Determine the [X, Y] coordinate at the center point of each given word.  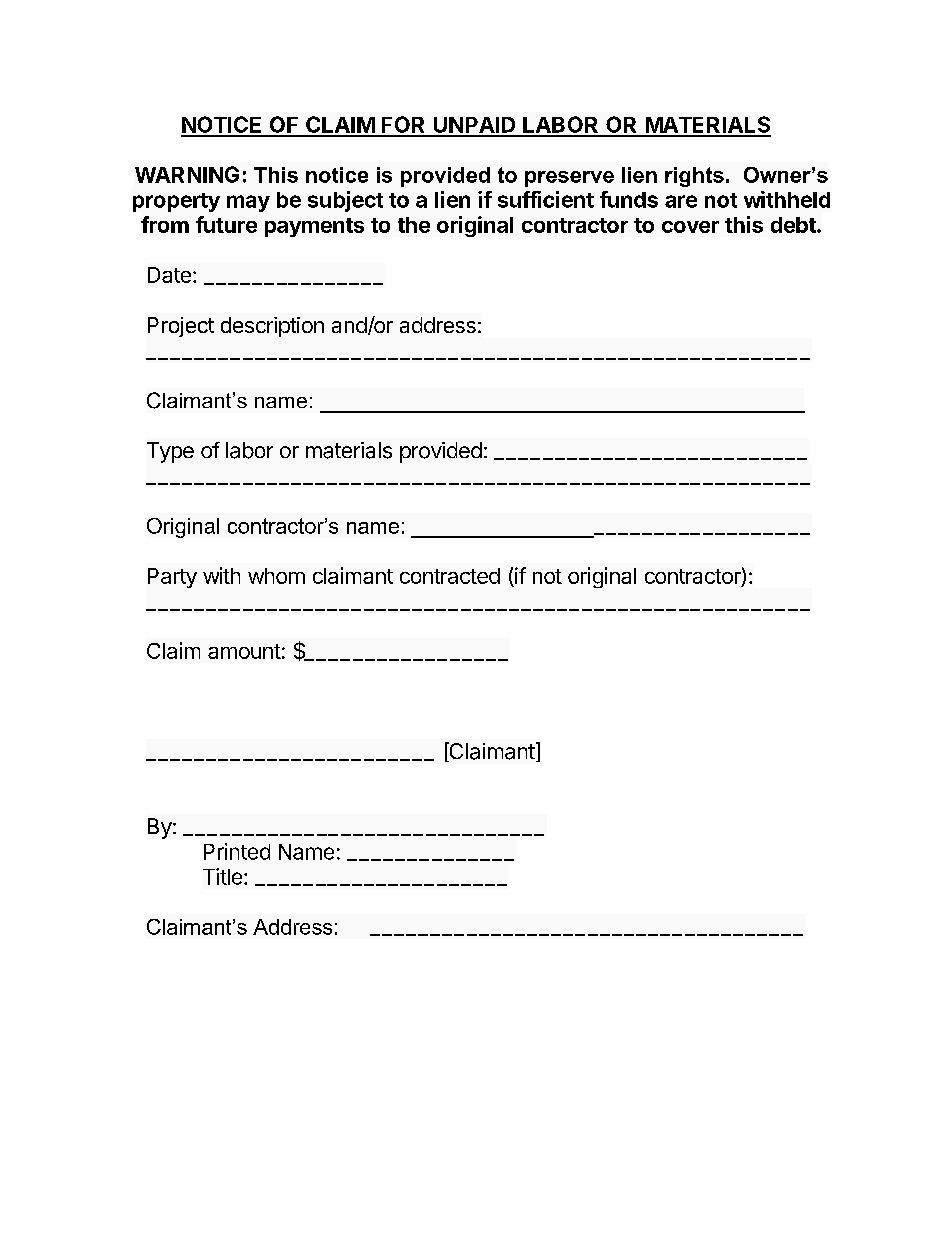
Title [222, 876]
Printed [237, 851]
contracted [450, 576]
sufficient [546, 199]
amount [244, 651]
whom [276, 576]
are [681, 201]
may [248, 203]
